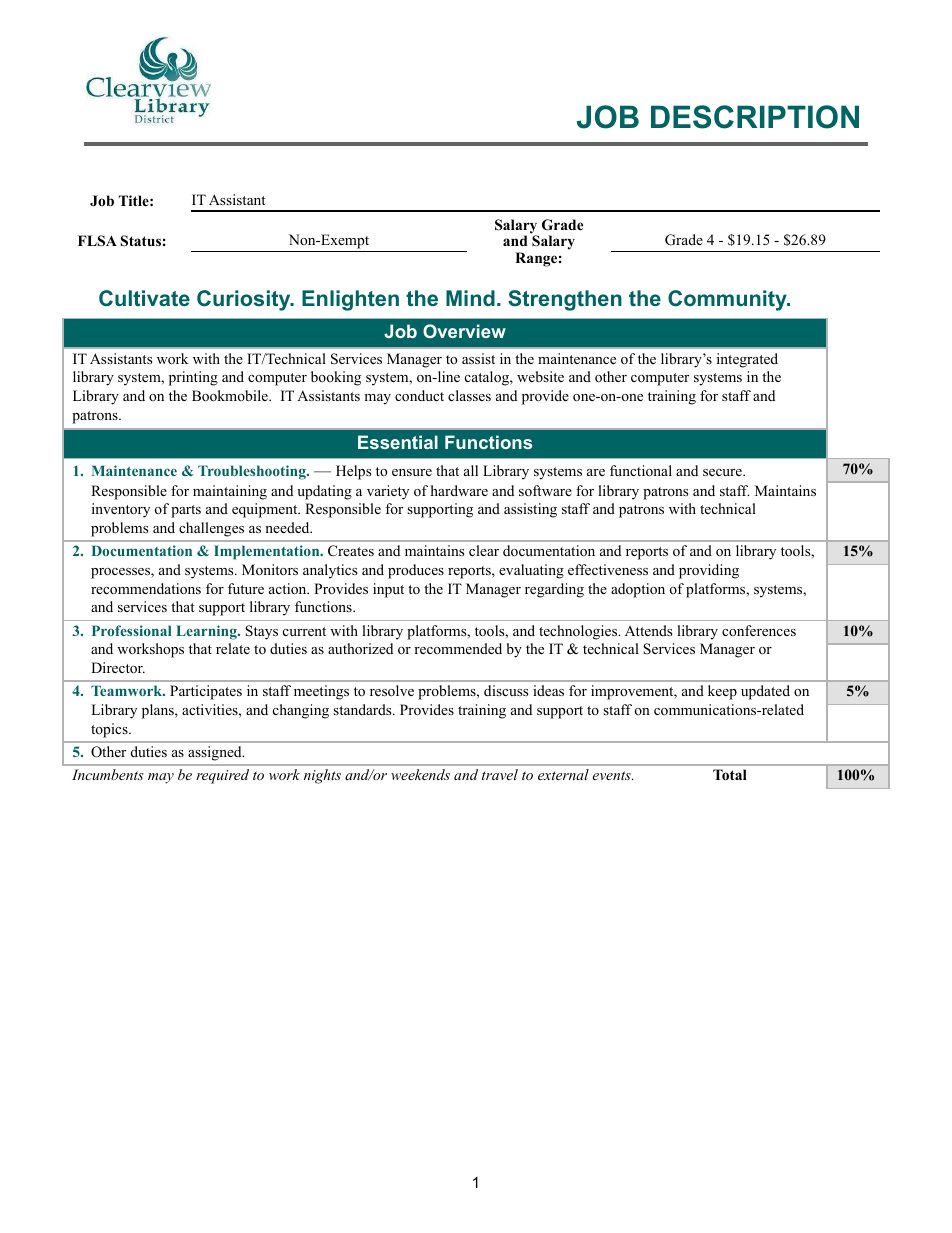 This document has width=952, height=1233. Describe the element at coordinates (755, 117) in the document. I see `DESCRIPTION` at that location.
